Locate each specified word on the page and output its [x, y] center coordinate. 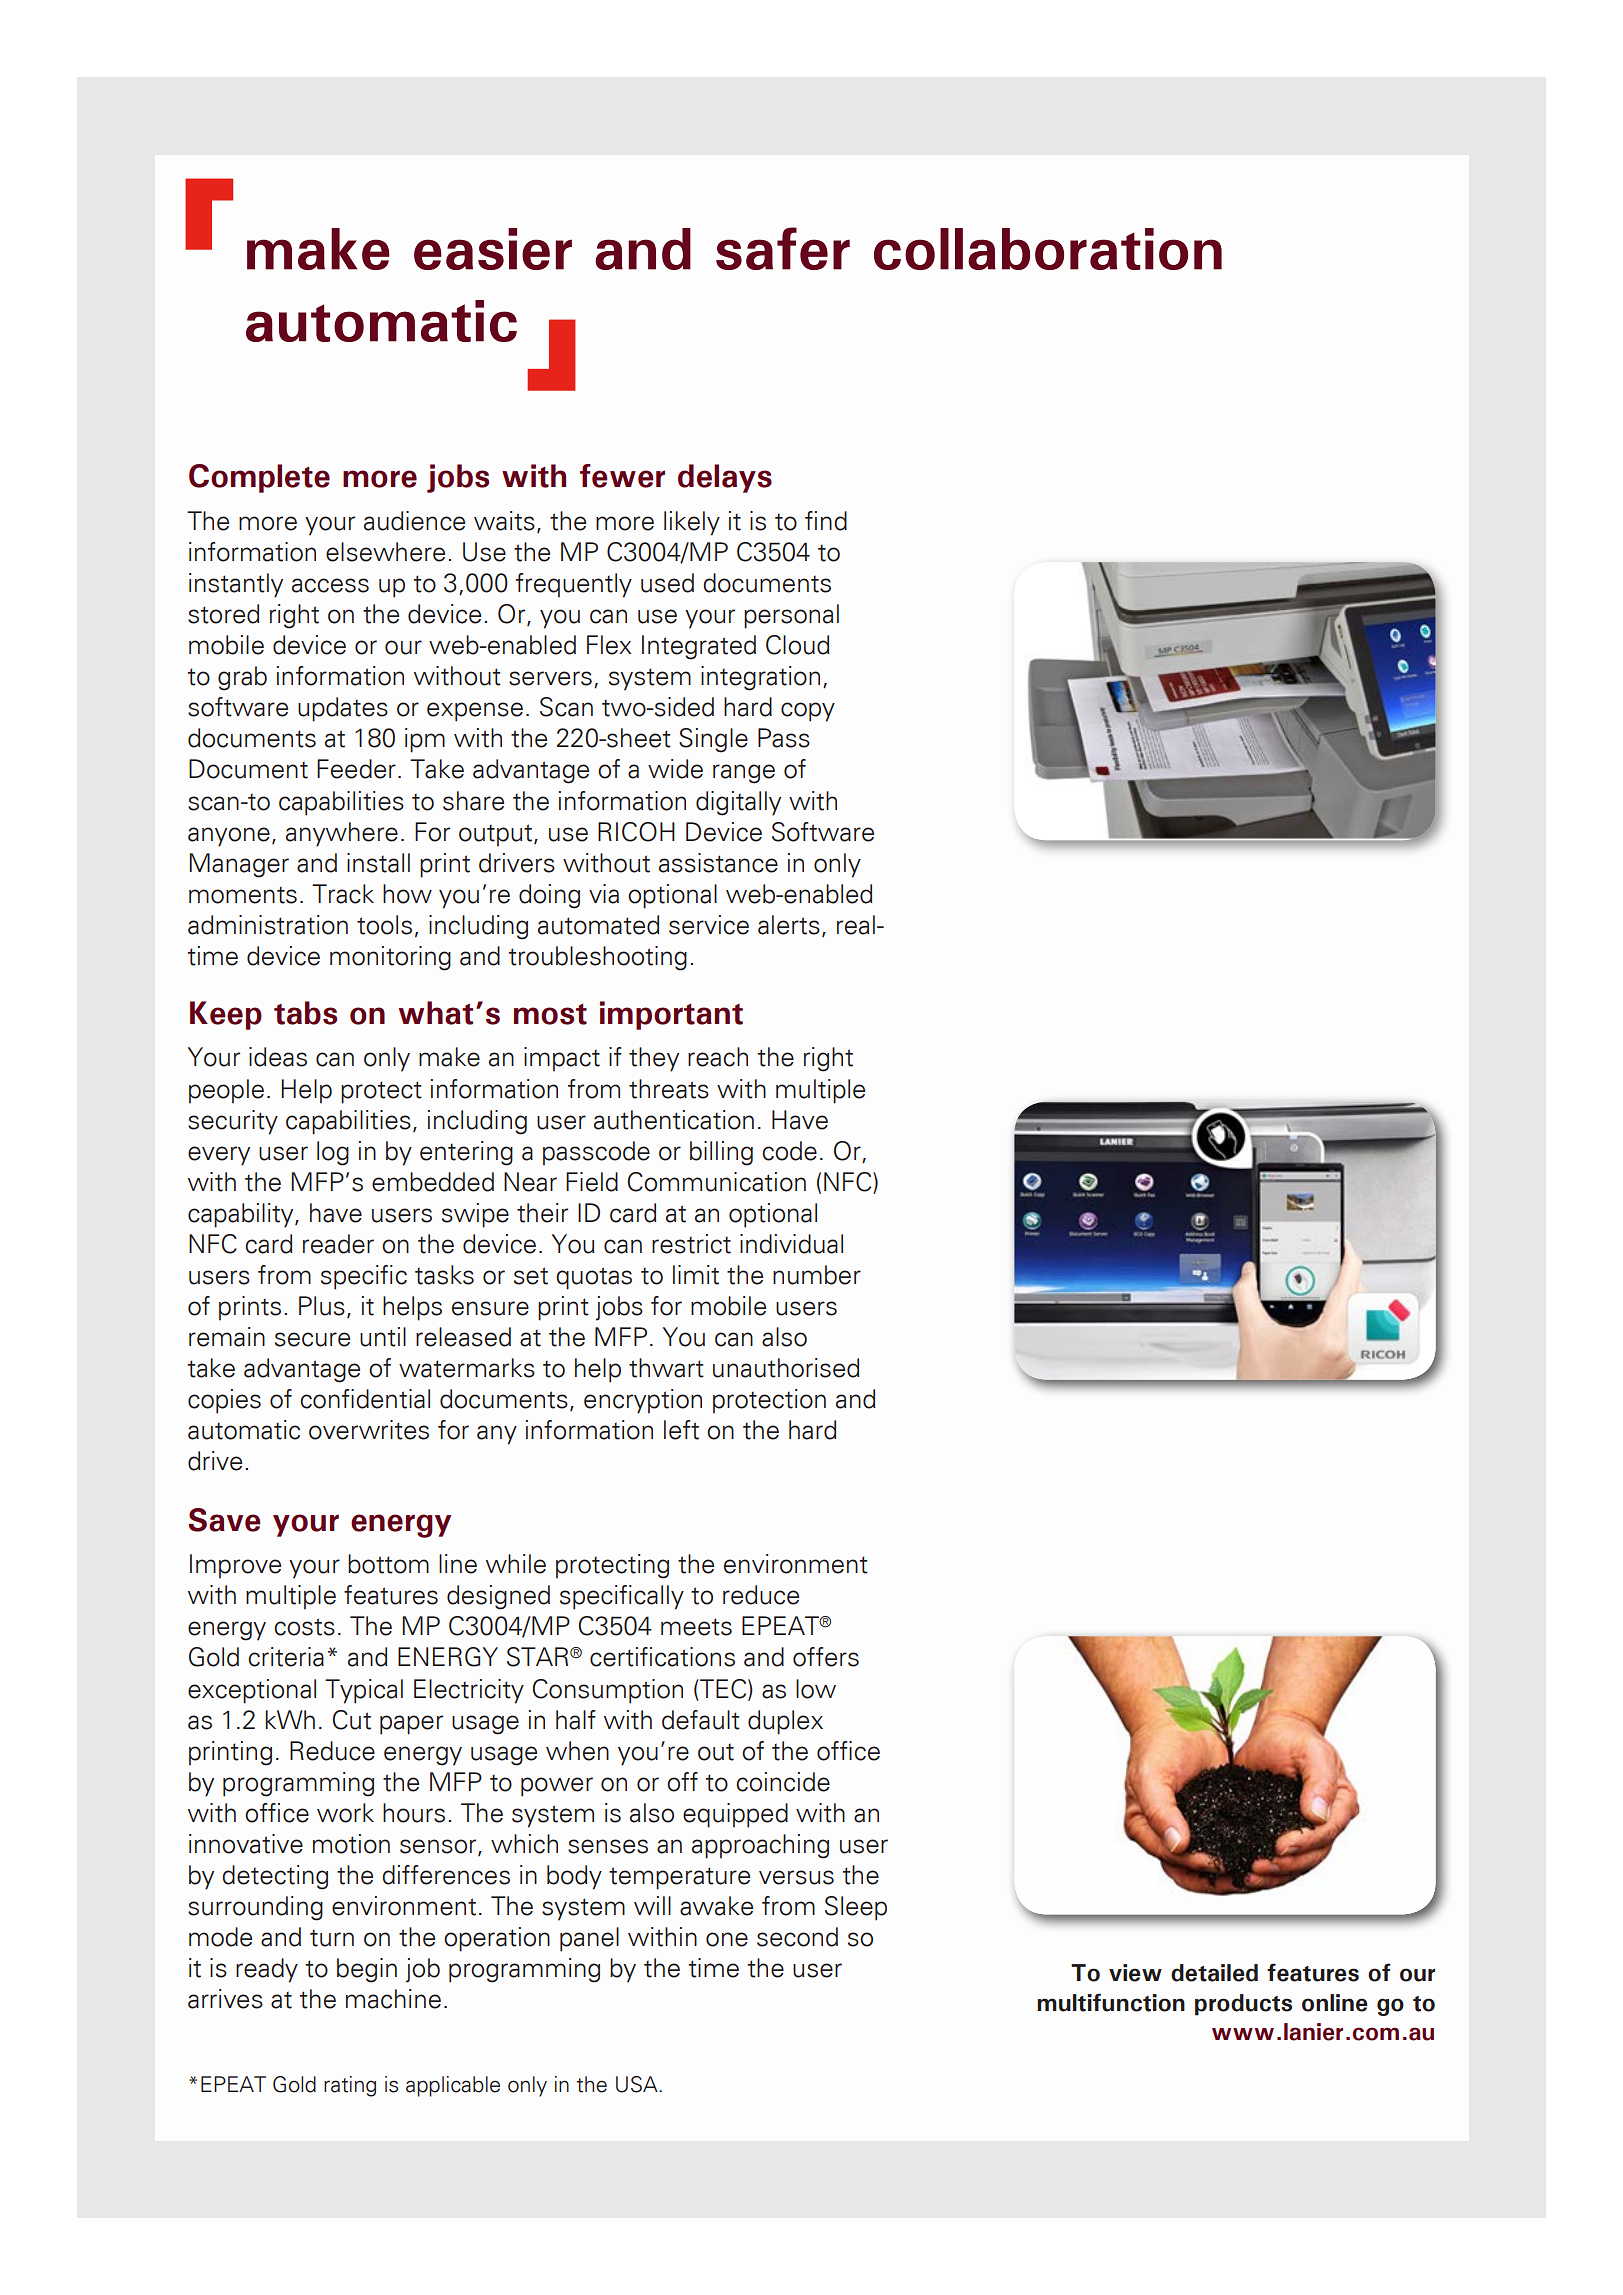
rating [350, 2086]
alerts [789, 925]
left [681, 1430]
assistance [718, 863]
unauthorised [786, 1368]
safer [783, 248]
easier [493, 249]
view [1135, 1973]
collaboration [1048, 249]
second [797, 1937]
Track [343, 894]
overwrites [369, 1430]
